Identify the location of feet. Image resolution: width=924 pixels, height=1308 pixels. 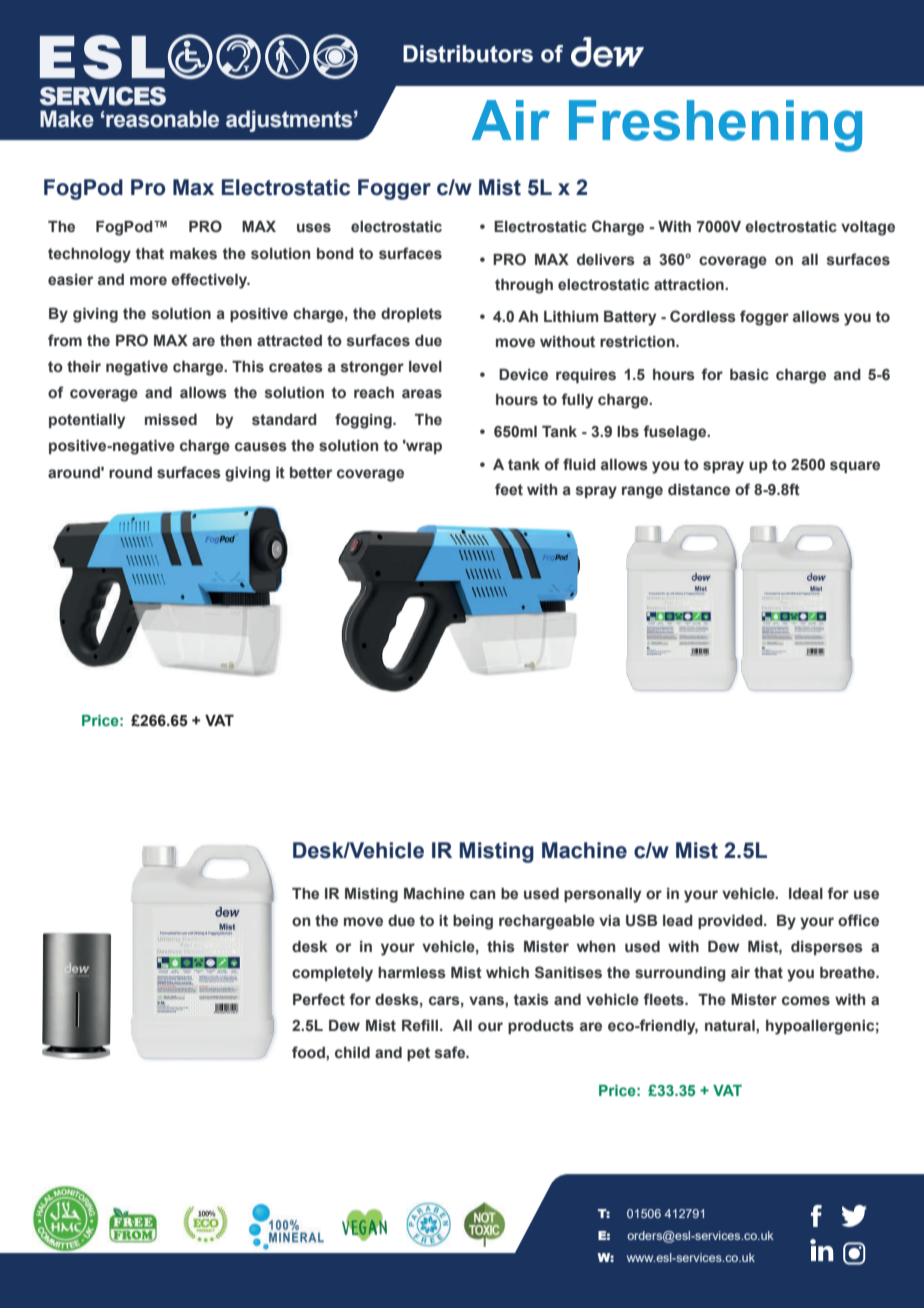
(509, 489).
